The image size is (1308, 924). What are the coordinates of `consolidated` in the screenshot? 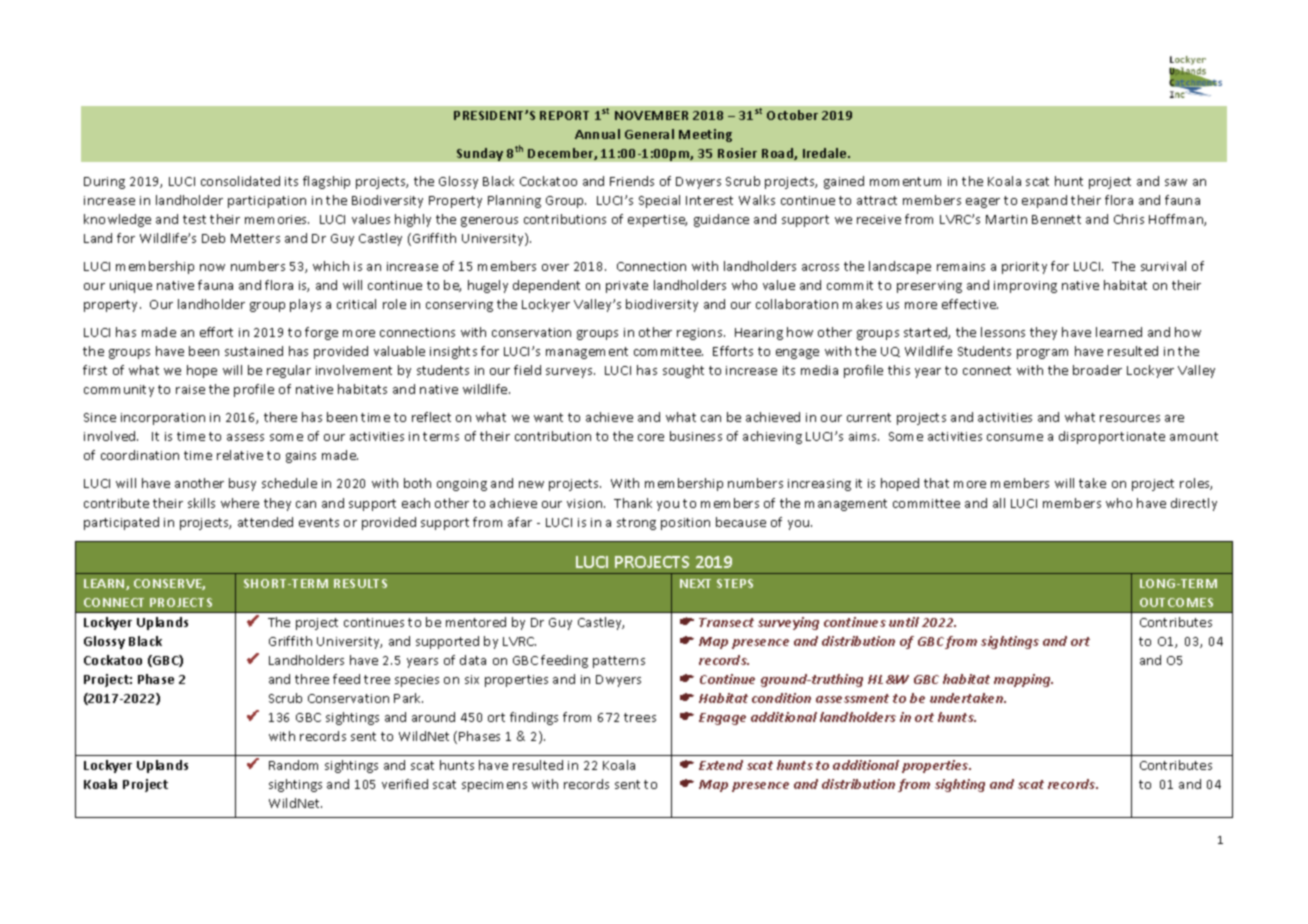 It's located at (240, 181).
